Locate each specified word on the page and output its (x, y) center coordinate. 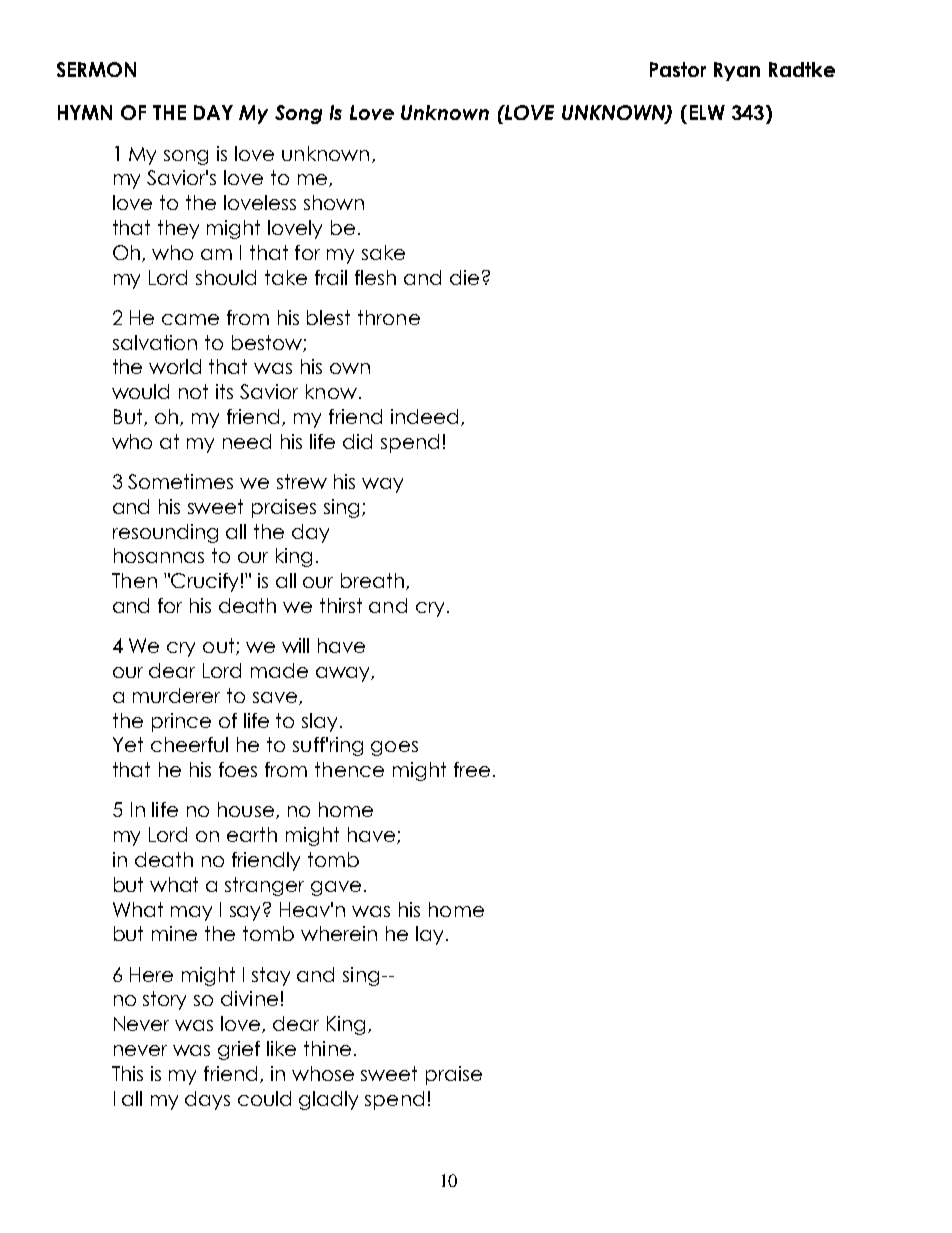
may (191, 913)
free (472, 769)
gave (336, 888)
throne (389, 317)
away (344, 674)
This (127, 1073)
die (464, 277)
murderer (176, 695)
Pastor (678, 69)
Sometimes (180, 481)
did (357, 441)
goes (394, 748)
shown (334, 202)
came (190, 319)
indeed (424, 416)
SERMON (96, 69)
